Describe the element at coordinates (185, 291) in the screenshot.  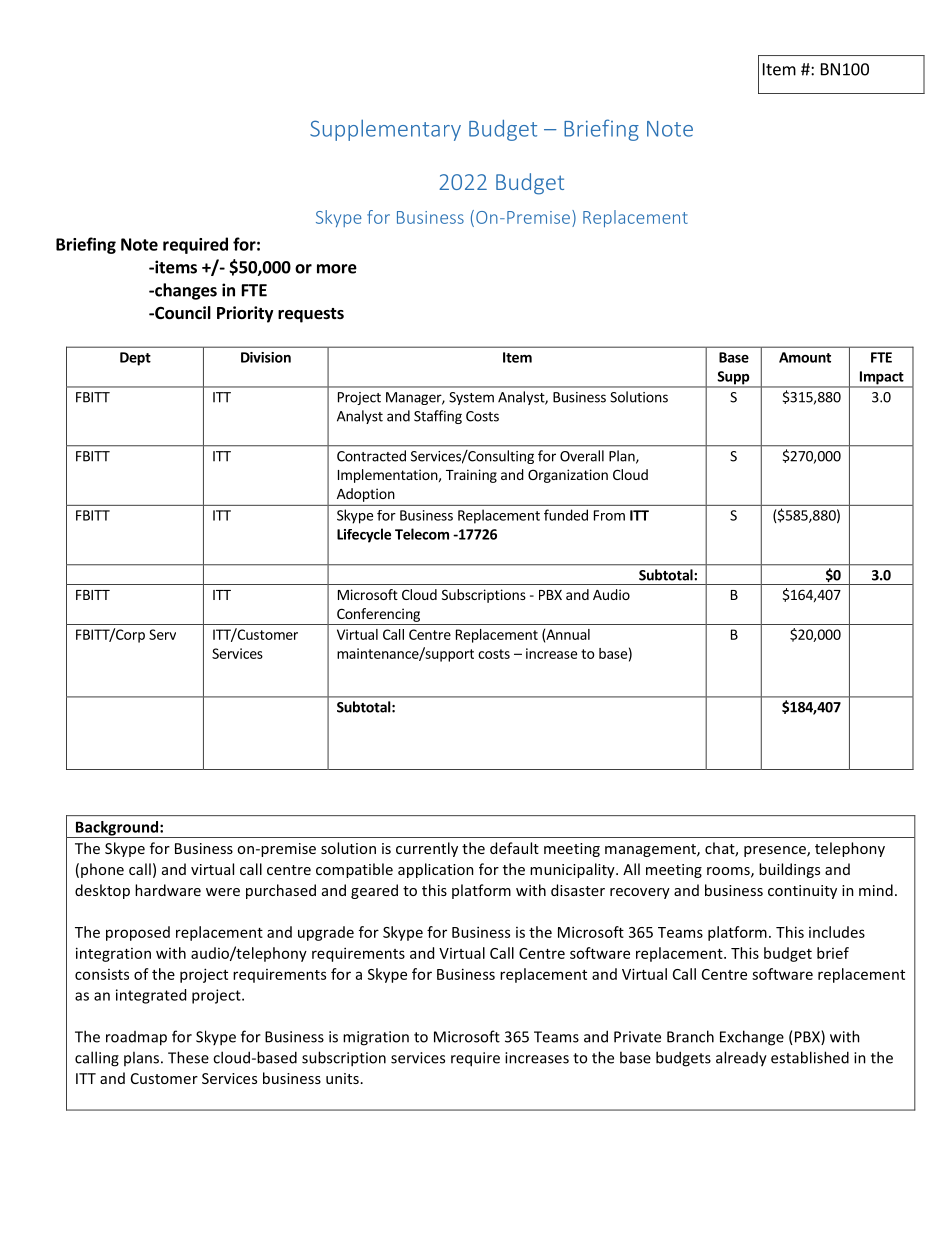
I see `changes` at that location.
